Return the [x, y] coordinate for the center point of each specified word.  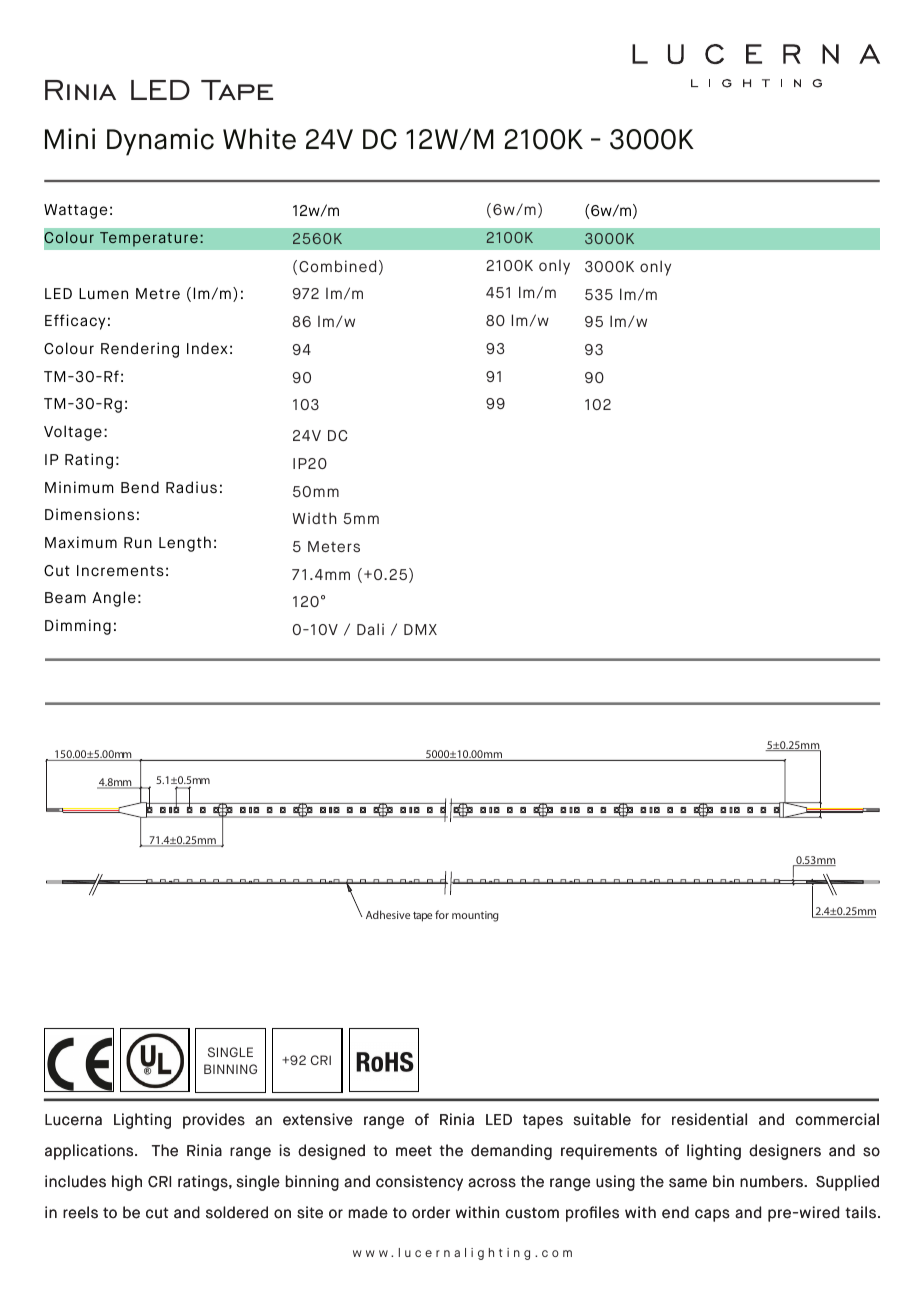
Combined [337, 266]
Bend [140, 487]
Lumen [103, 293]
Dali [370, 629]
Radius [191, 487]
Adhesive [388, 914]
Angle [114, 599]
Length [185, 544]
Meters [334, 546]
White [259, 139]
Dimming [78, 627]
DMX [420, 629]
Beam [65, 597]
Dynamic [160, 142]
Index [207, 348]
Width [314, 518]
